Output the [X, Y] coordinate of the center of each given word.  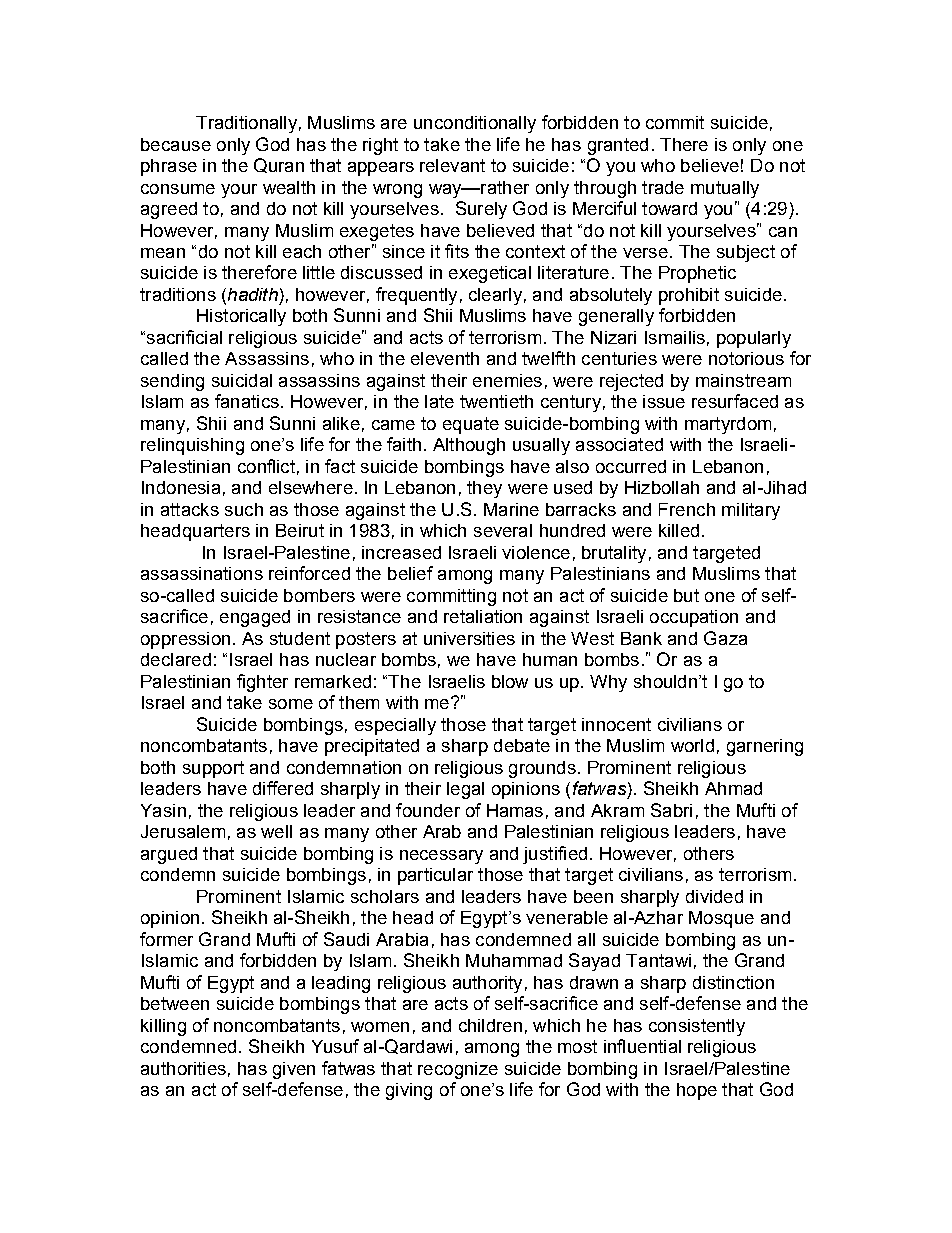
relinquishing [192, 446]
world [692, 745]
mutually [725, 189]
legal [465, 790]
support [213, 769]
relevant [452, 165]
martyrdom [728, 425]
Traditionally [246, 124]
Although [469, 446]
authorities [183, 1068]
